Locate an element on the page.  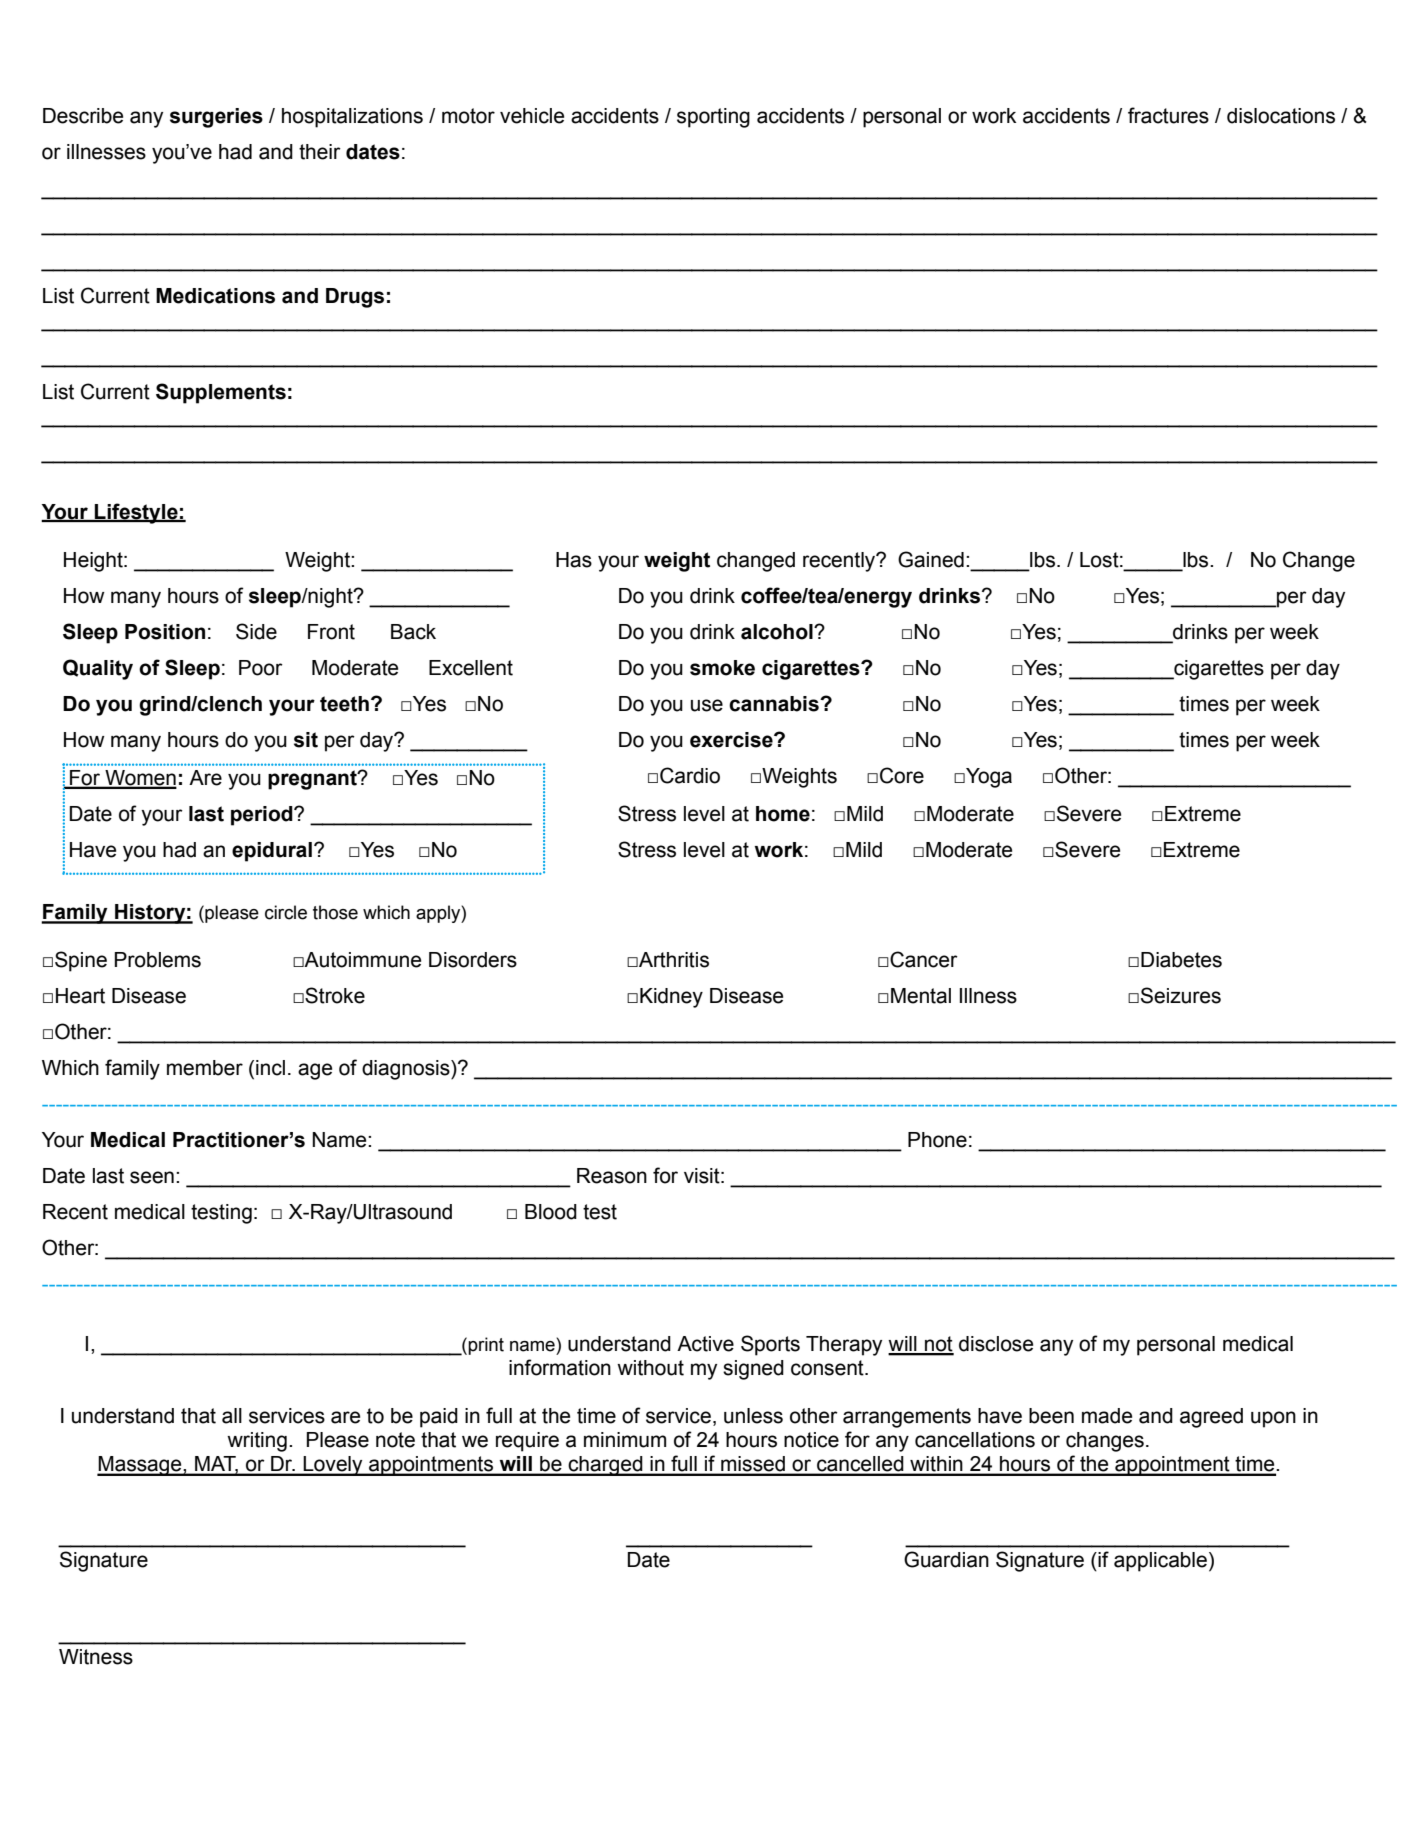
Side is located at coordinates (256, 631).
